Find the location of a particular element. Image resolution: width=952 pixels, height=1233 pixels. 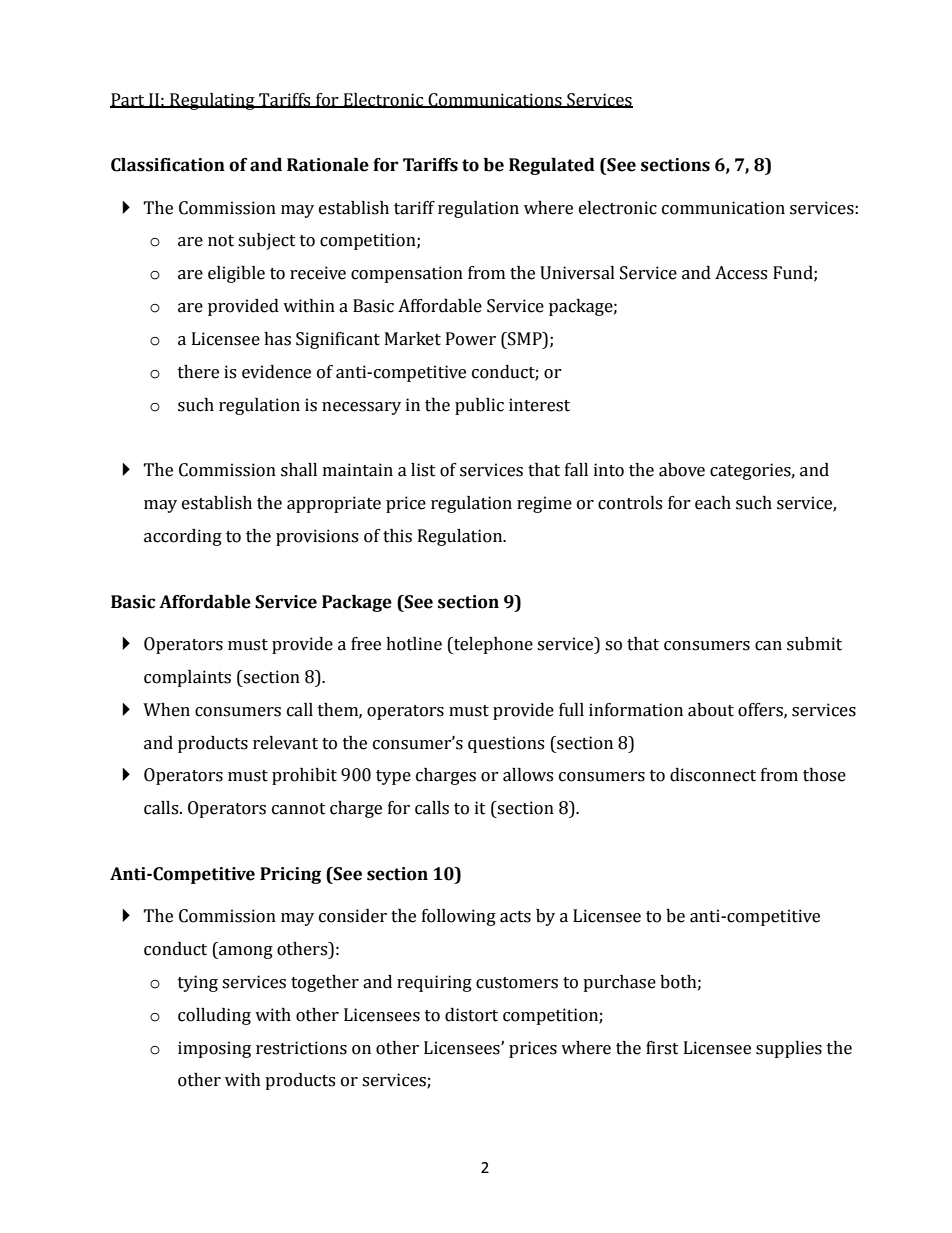

this is located at coordinates (397, 536).
